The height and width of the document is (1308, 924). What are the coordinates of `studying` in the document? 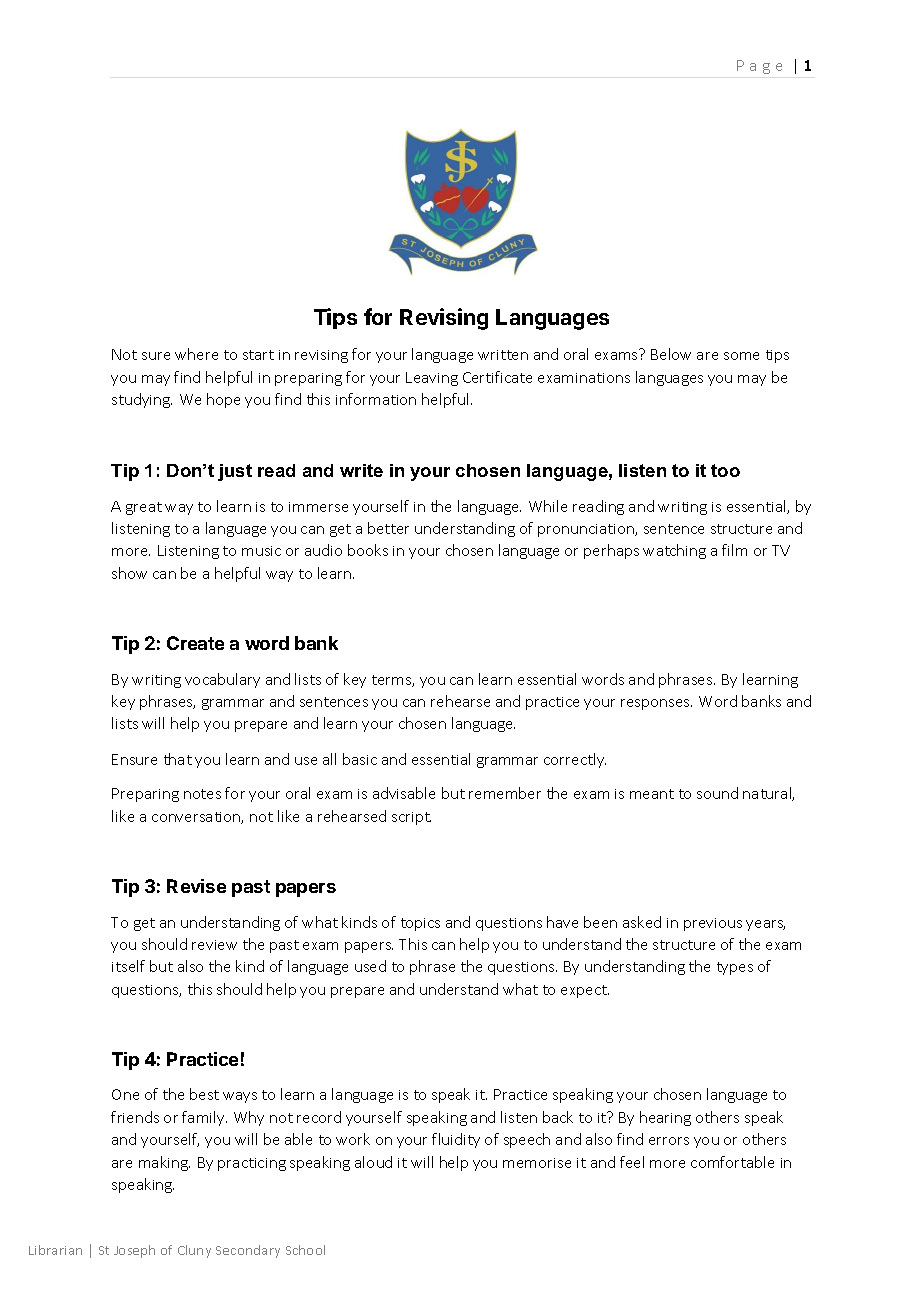 It's located at (142, 400).
